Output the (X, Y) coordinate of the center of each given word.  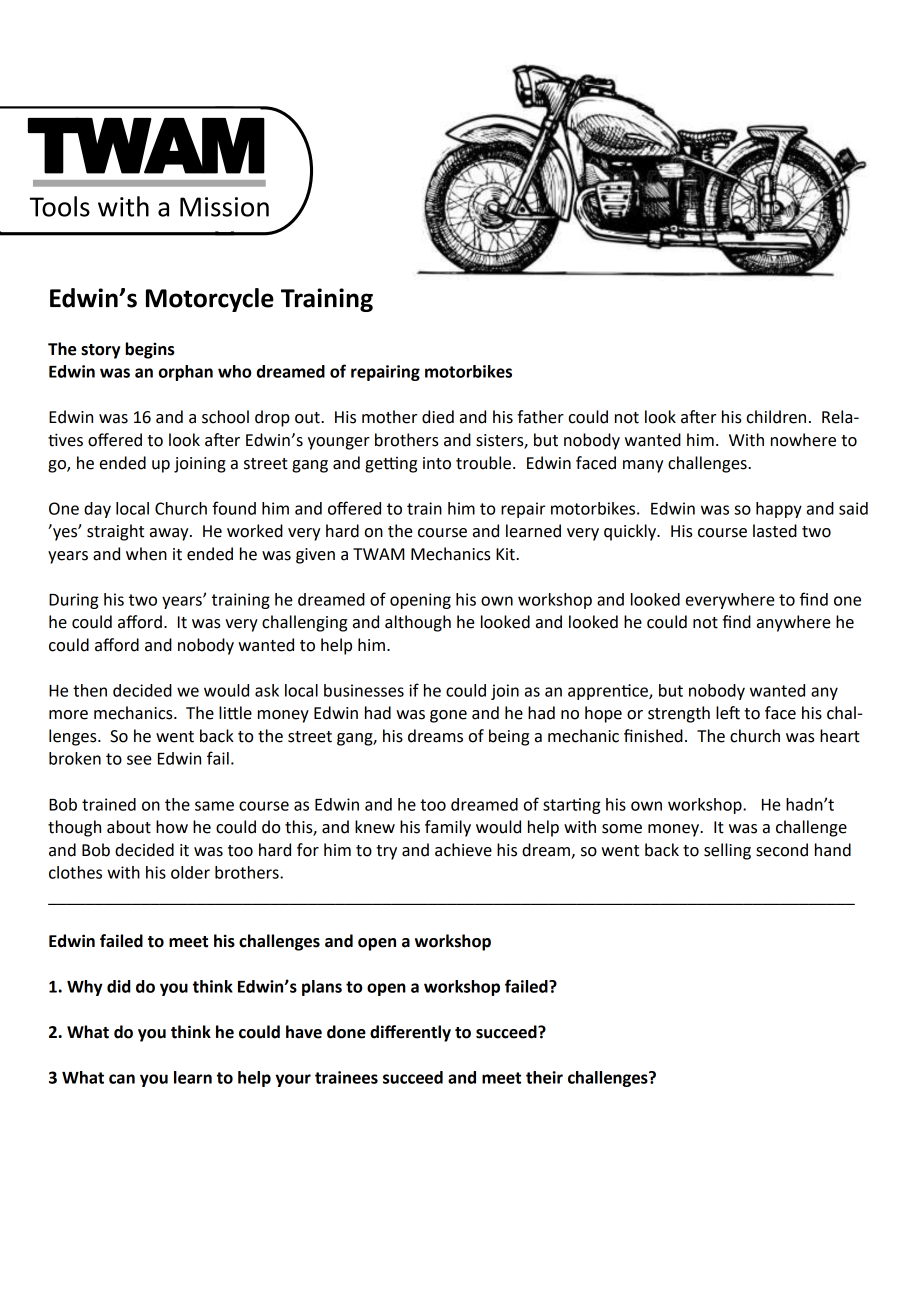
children (776, 417)
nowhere (803, 440)
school (225, 417)
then (90, 690)
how (172, 827)
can (122, 1079)
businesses (364, 690)
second (782, 850)
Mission (224, 207)
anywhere (794, 623)
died (438, 417)
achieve (463, 850)
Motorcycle (210, 300)
